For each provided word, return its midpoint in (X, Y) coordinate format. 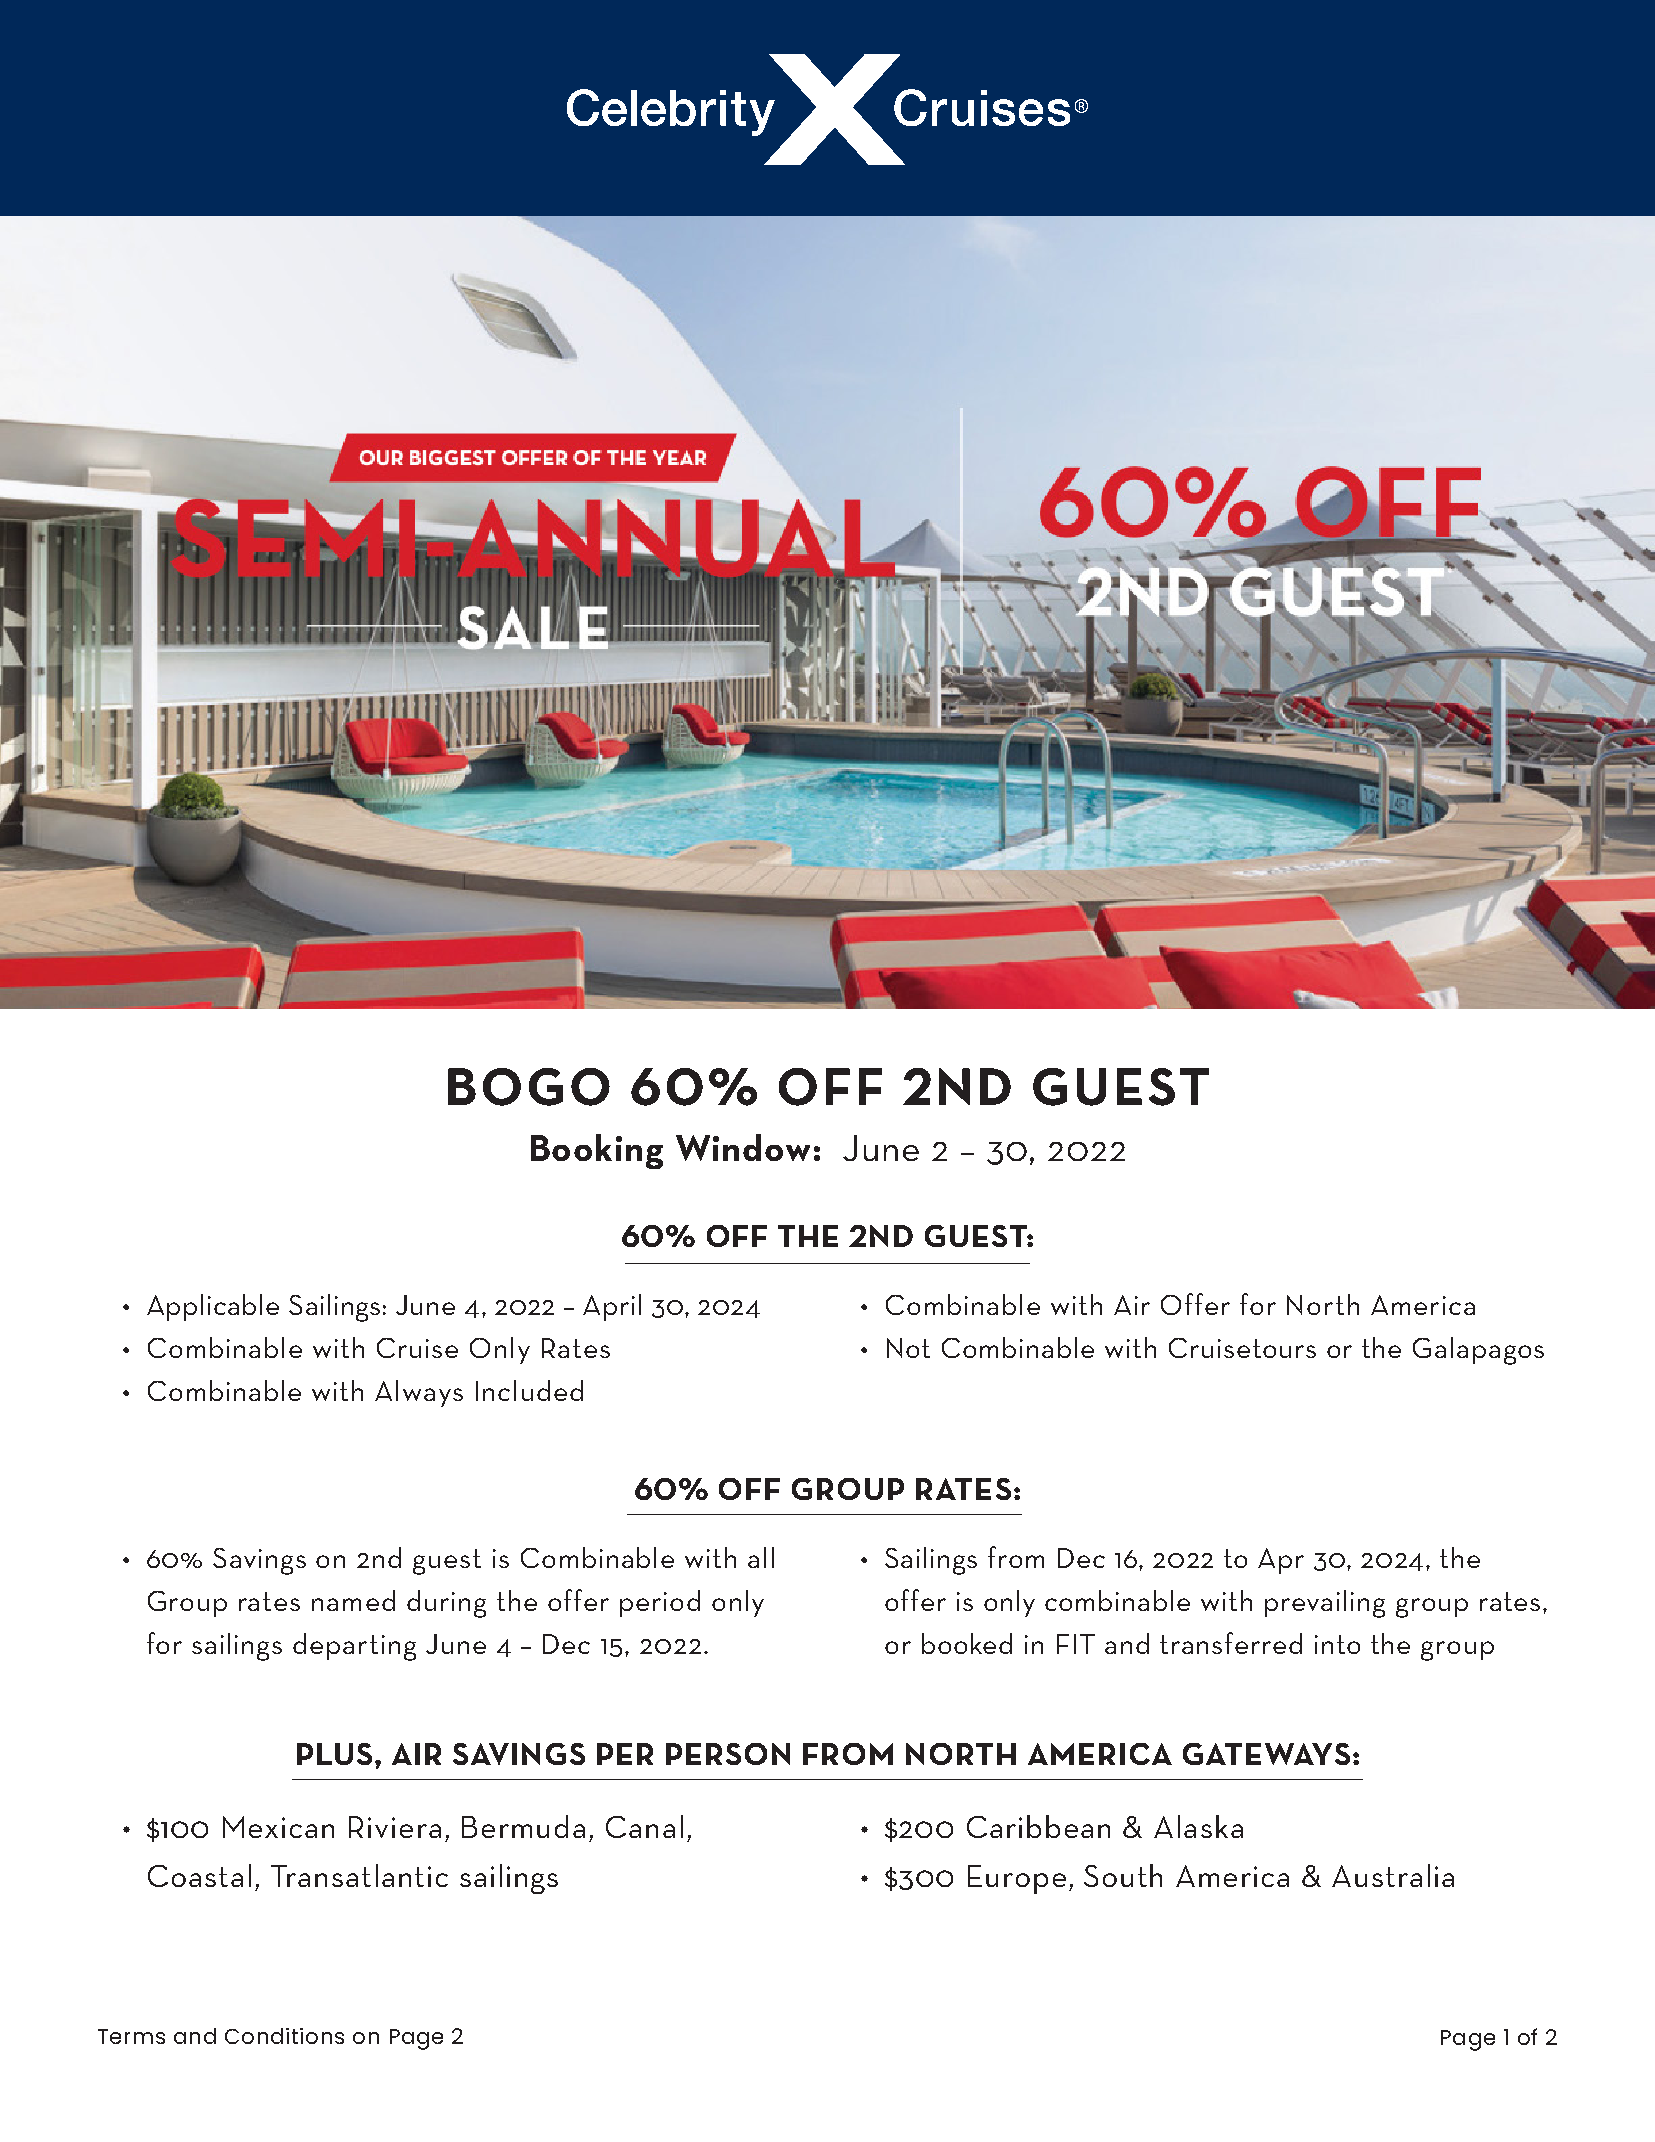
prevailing (1325, 1604)
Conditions (284, 2036)
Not (908, 1348)
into (1337, 1644)
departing (354, 1647)
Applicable (213, 1307)
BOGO (529, 1087)
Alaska (1198, 1826)
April (612, 1307)
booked (967, 1643)
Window (743, 1147)
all (761, 1557)
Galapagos (1478, 1351)
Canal (644, 1826)
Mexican (278, 1827)
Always (419, 1393)
